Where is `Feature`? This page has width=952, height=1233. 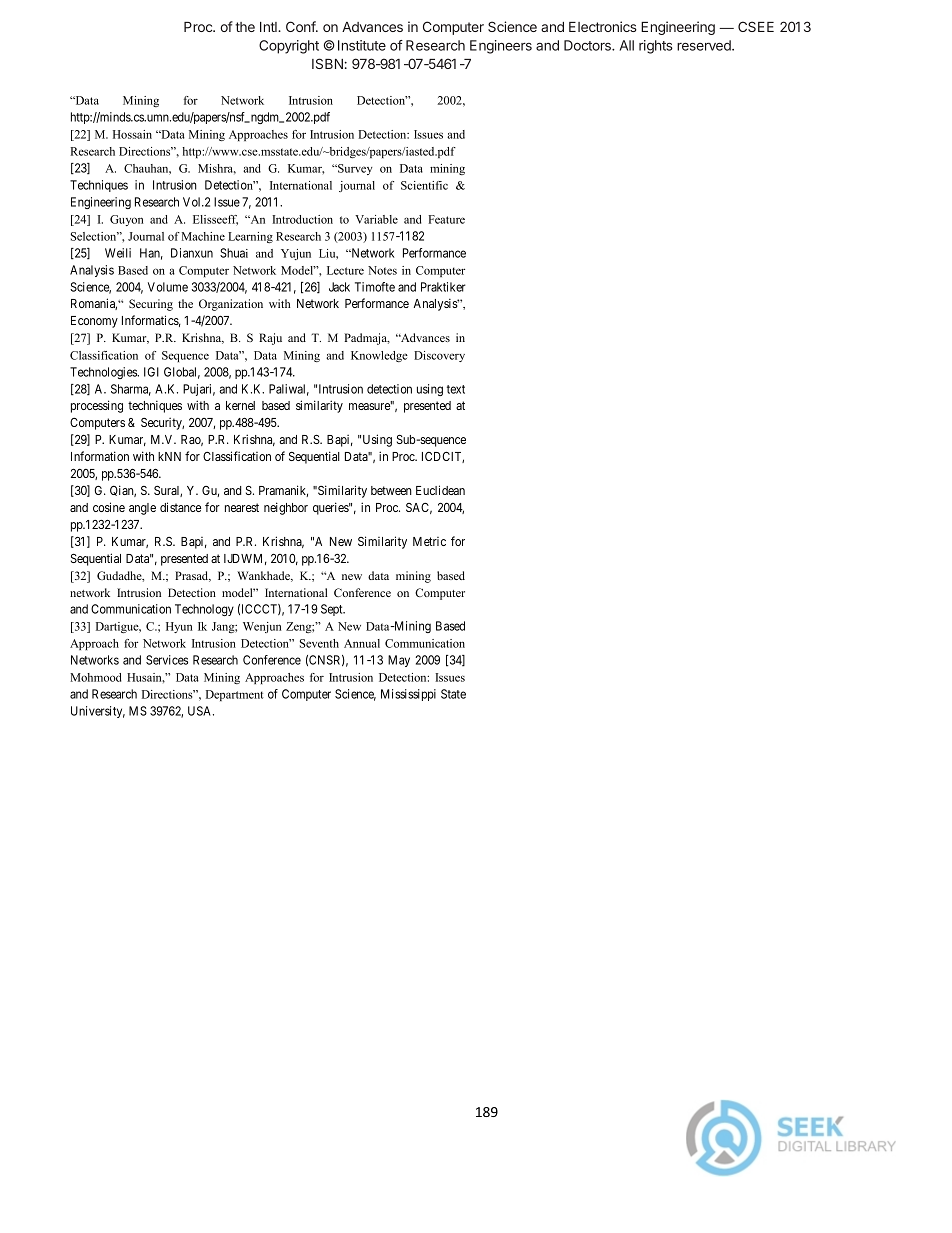 Feature is located at coordinates (446, 219).
